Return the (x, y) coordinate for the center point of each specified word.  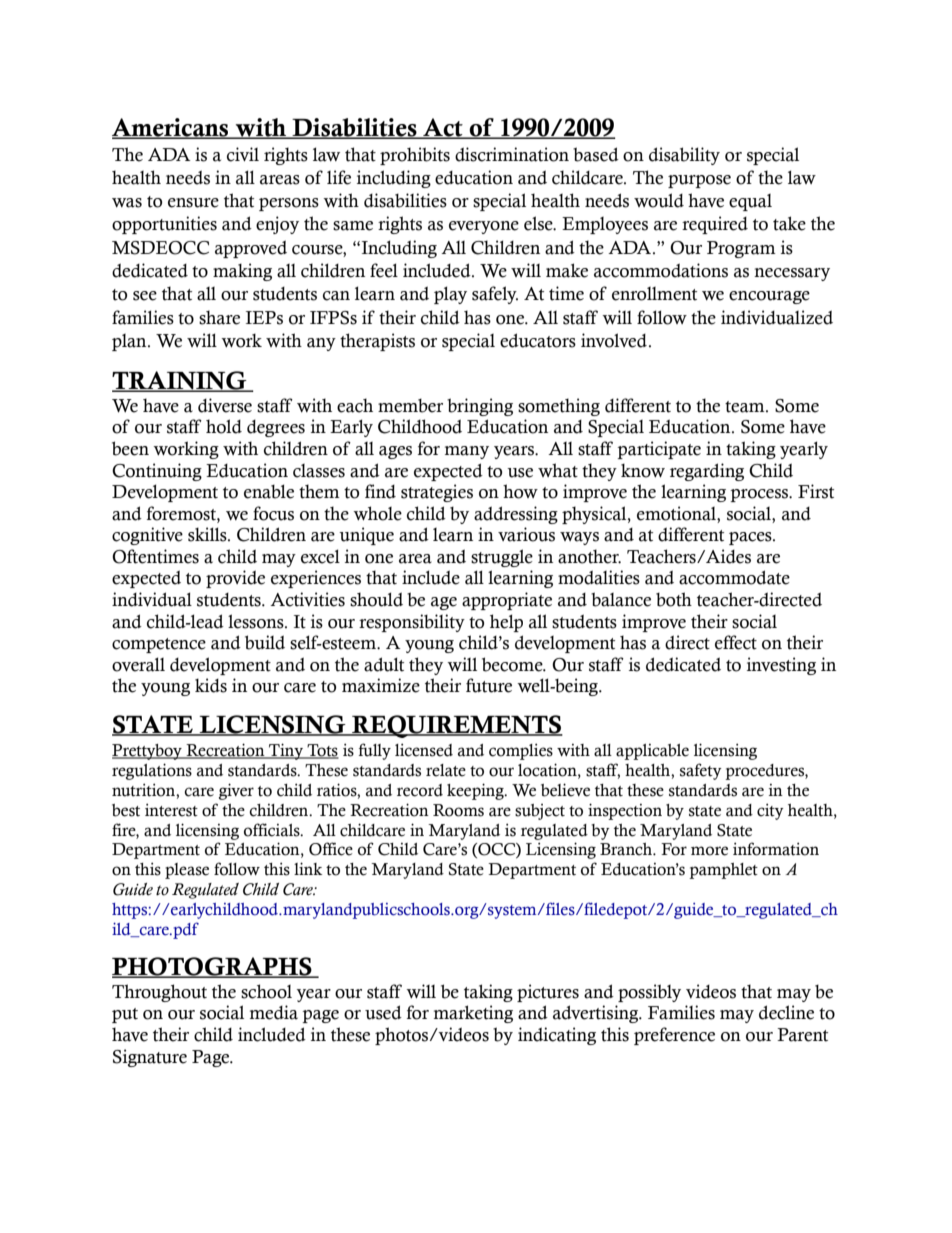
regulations (152, 771)
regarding (707, 472)
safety (701, 771)
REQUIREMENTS (456, 726)
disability (684, 156)
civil (243, 154)
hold (224, 426)
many (467, 452)
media (274, 1012)
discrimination (512, 154)
